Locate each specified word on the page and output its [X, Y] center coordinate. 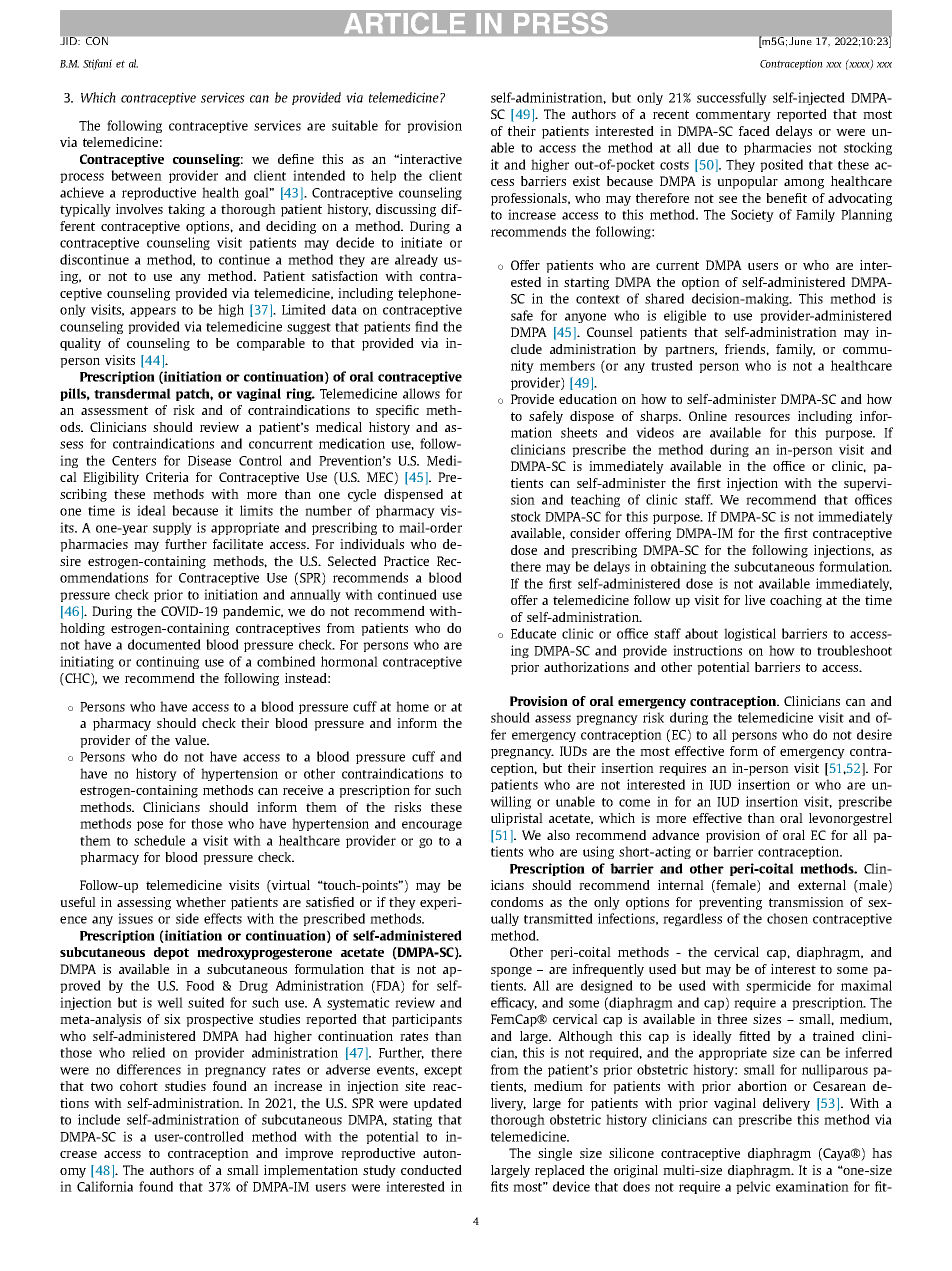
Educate [533, 633]
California [105, 1186]
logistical [750, 634]
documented [164, 644]
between [136, 175]
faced [754, 131]
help [383, 176]
